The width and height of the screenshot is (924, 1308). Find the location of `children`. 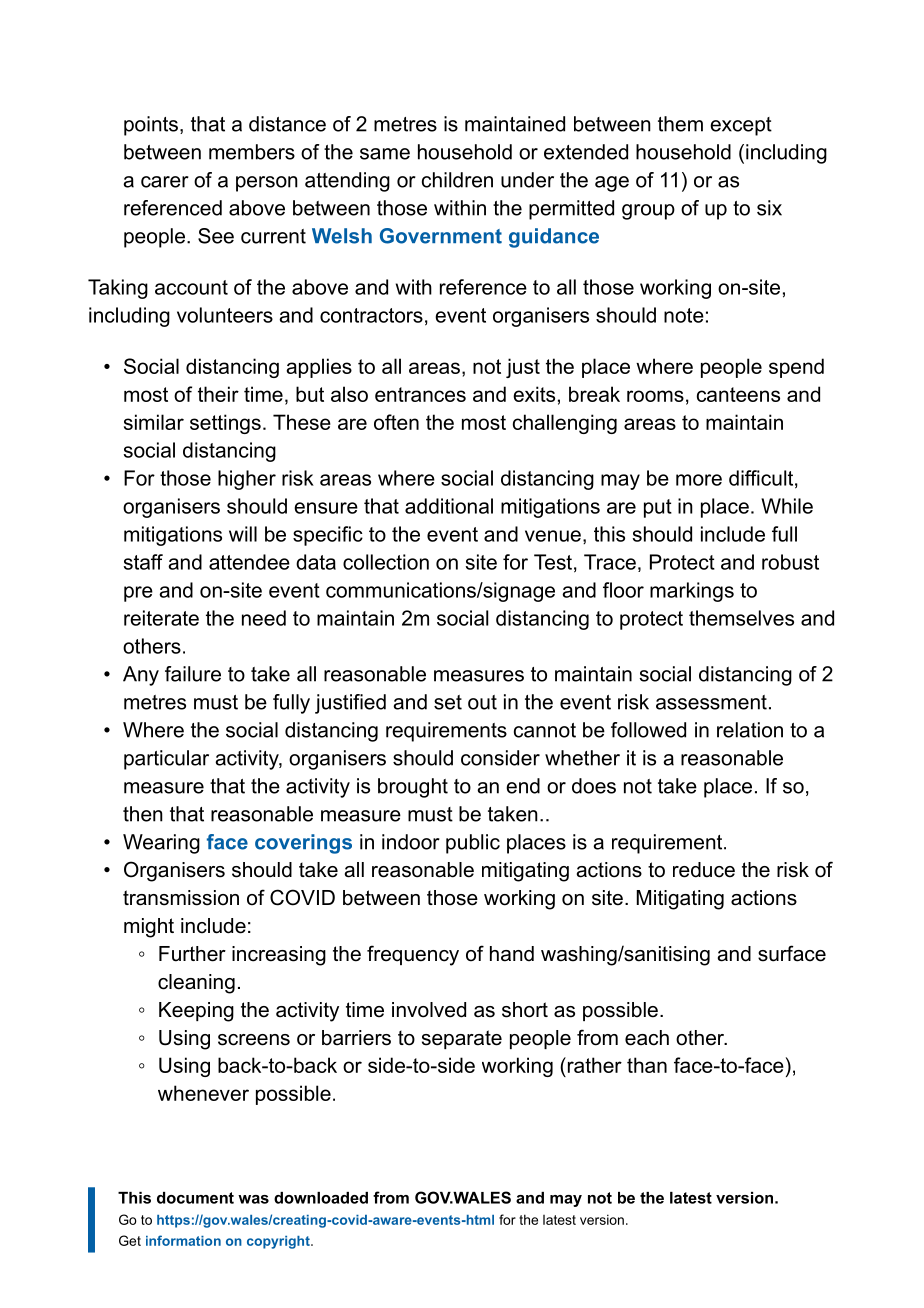

children is located at coordinates (457, 180).
